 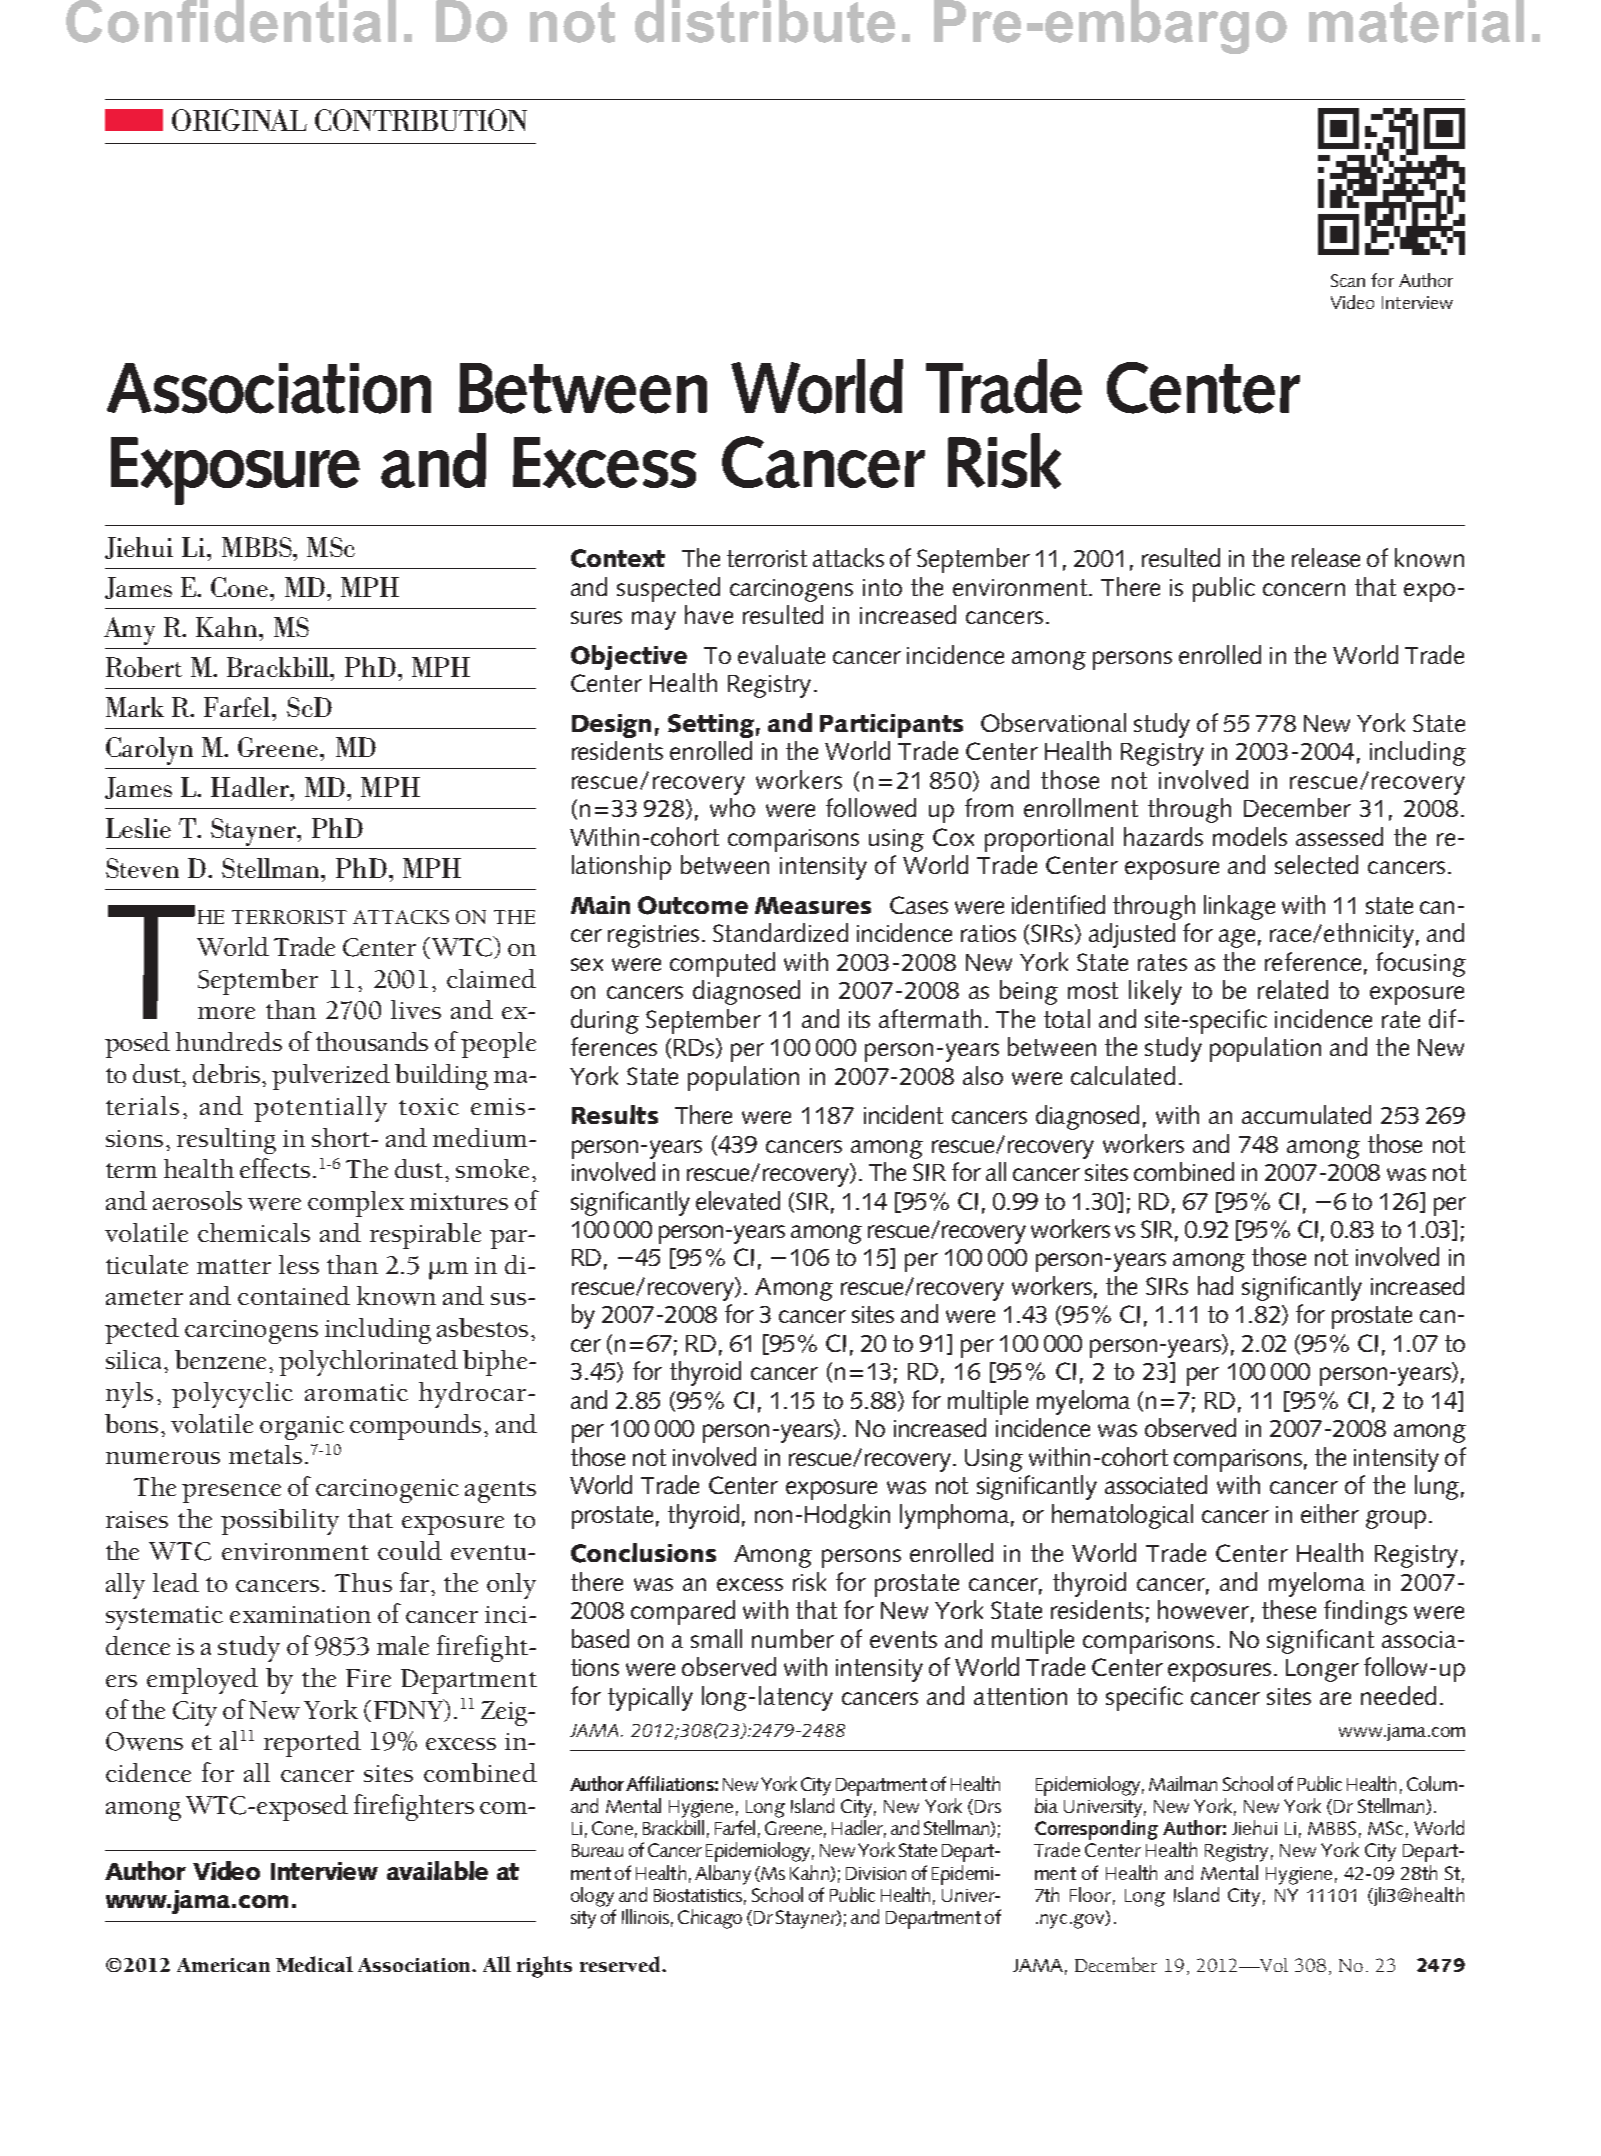 I want to click on related, so click(x=1293, y=989).
